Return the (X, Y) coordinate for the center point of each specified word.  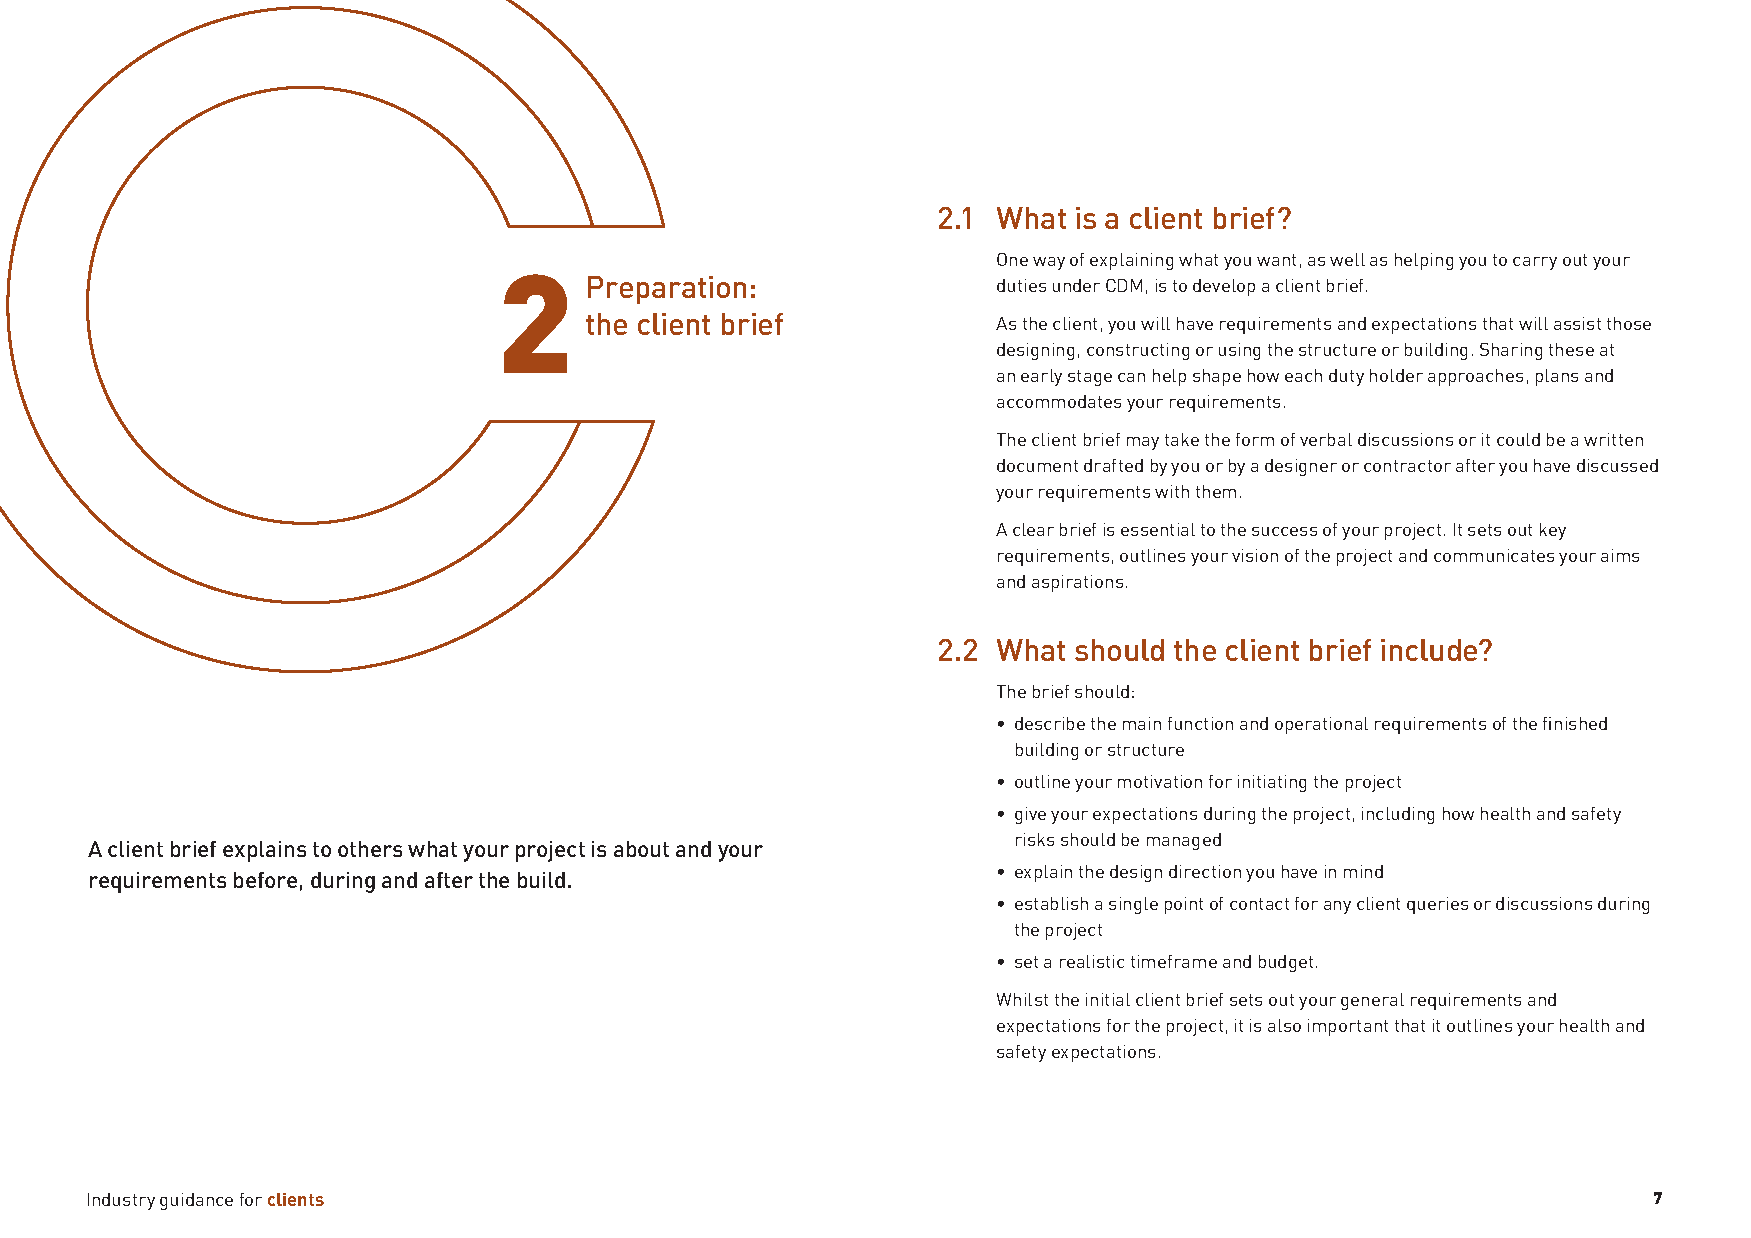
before (265, 880)
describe (1050, 723)
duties (1021, 285)
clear (1033, 529)
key (1553, 531)
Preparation (667, 290)
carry (1535, 263)
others (370, 849)
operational (1321, 725)
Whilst (1022, 999)
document (1037, 465)
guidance (196, 1201)
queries (1437, 905)
